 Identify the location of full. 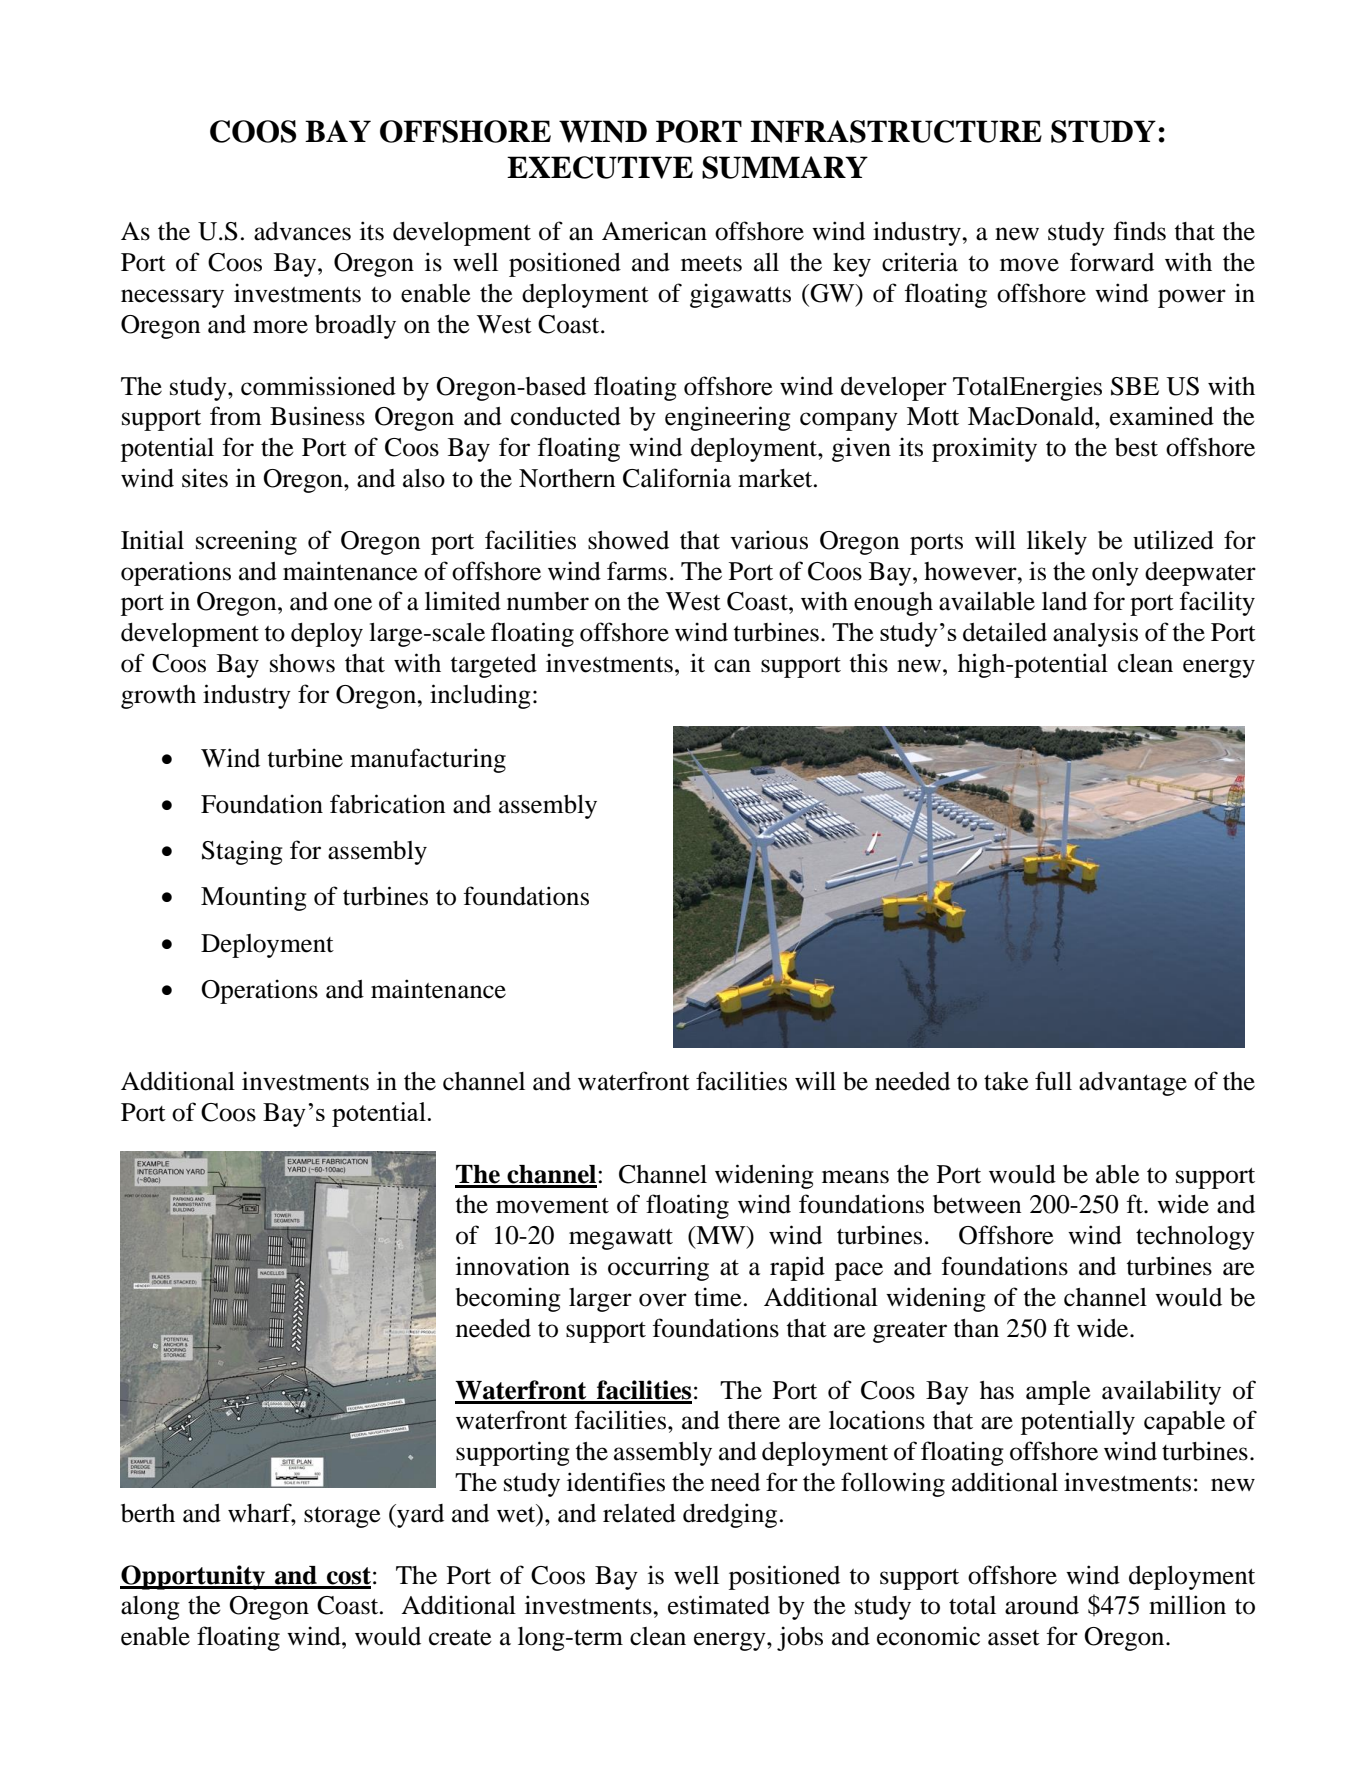
(1053, 1081).
